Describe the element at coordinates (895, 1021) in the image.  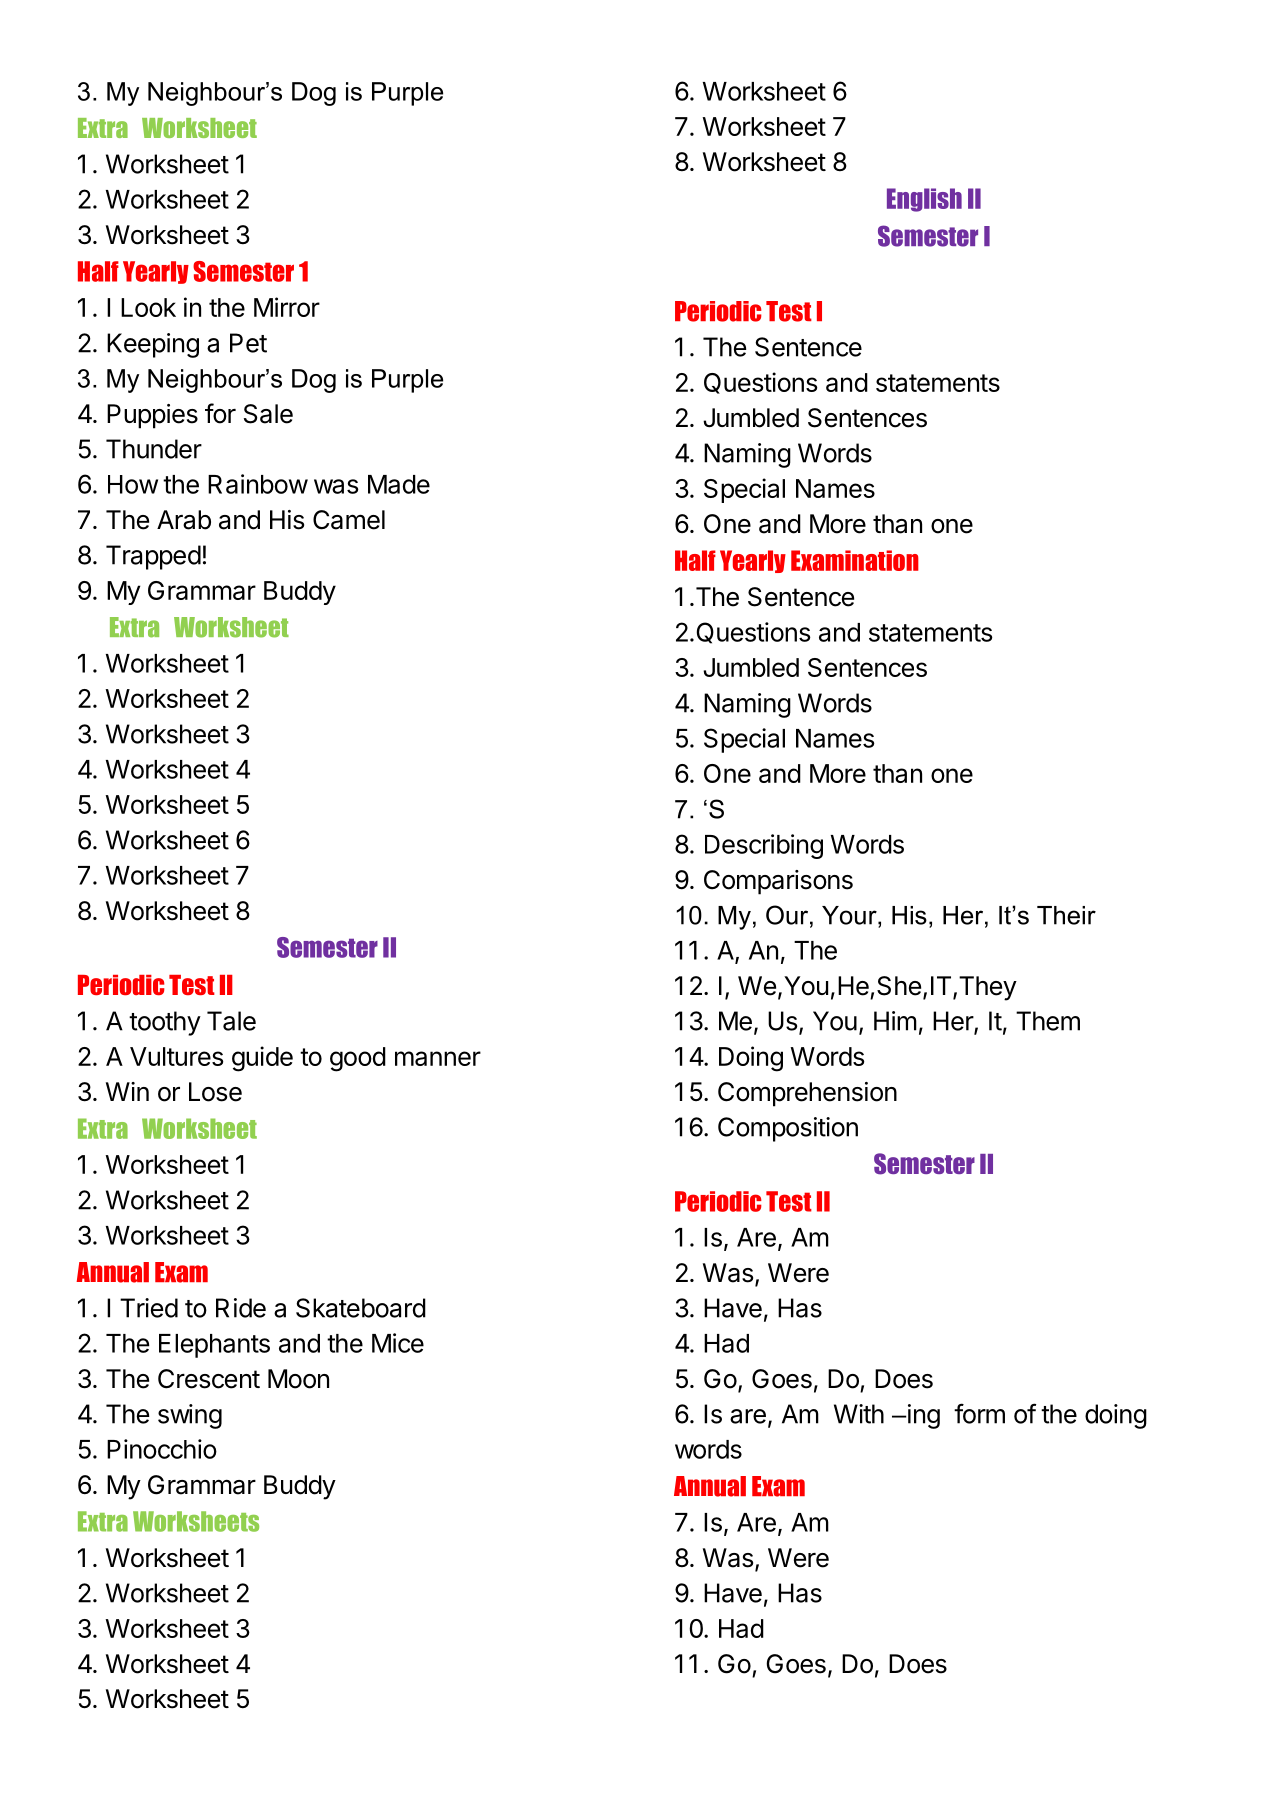
I see `Him` at that location.
